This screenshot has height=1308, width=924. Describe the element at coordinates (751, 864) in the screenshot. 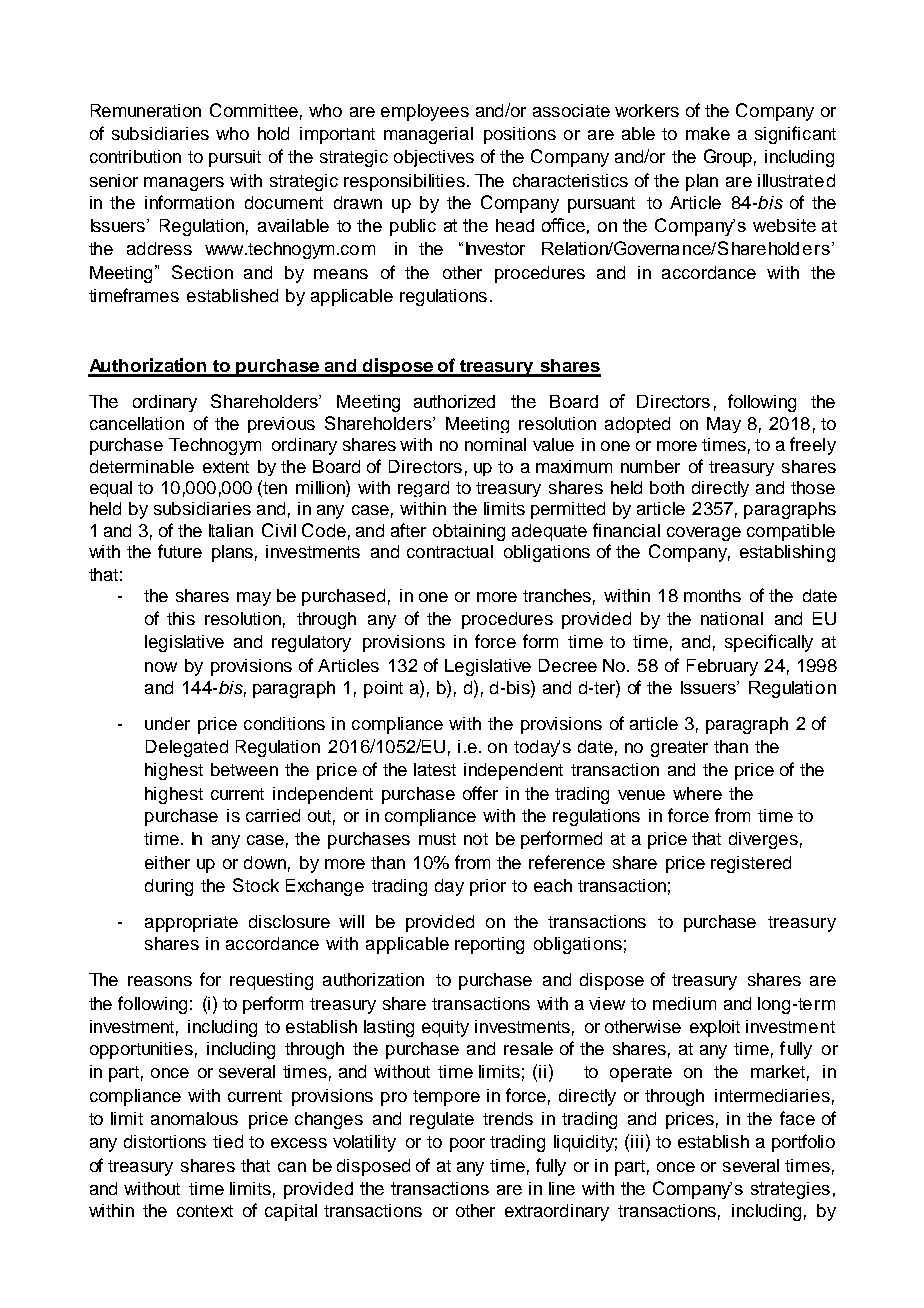

I see `registered` at that location.
